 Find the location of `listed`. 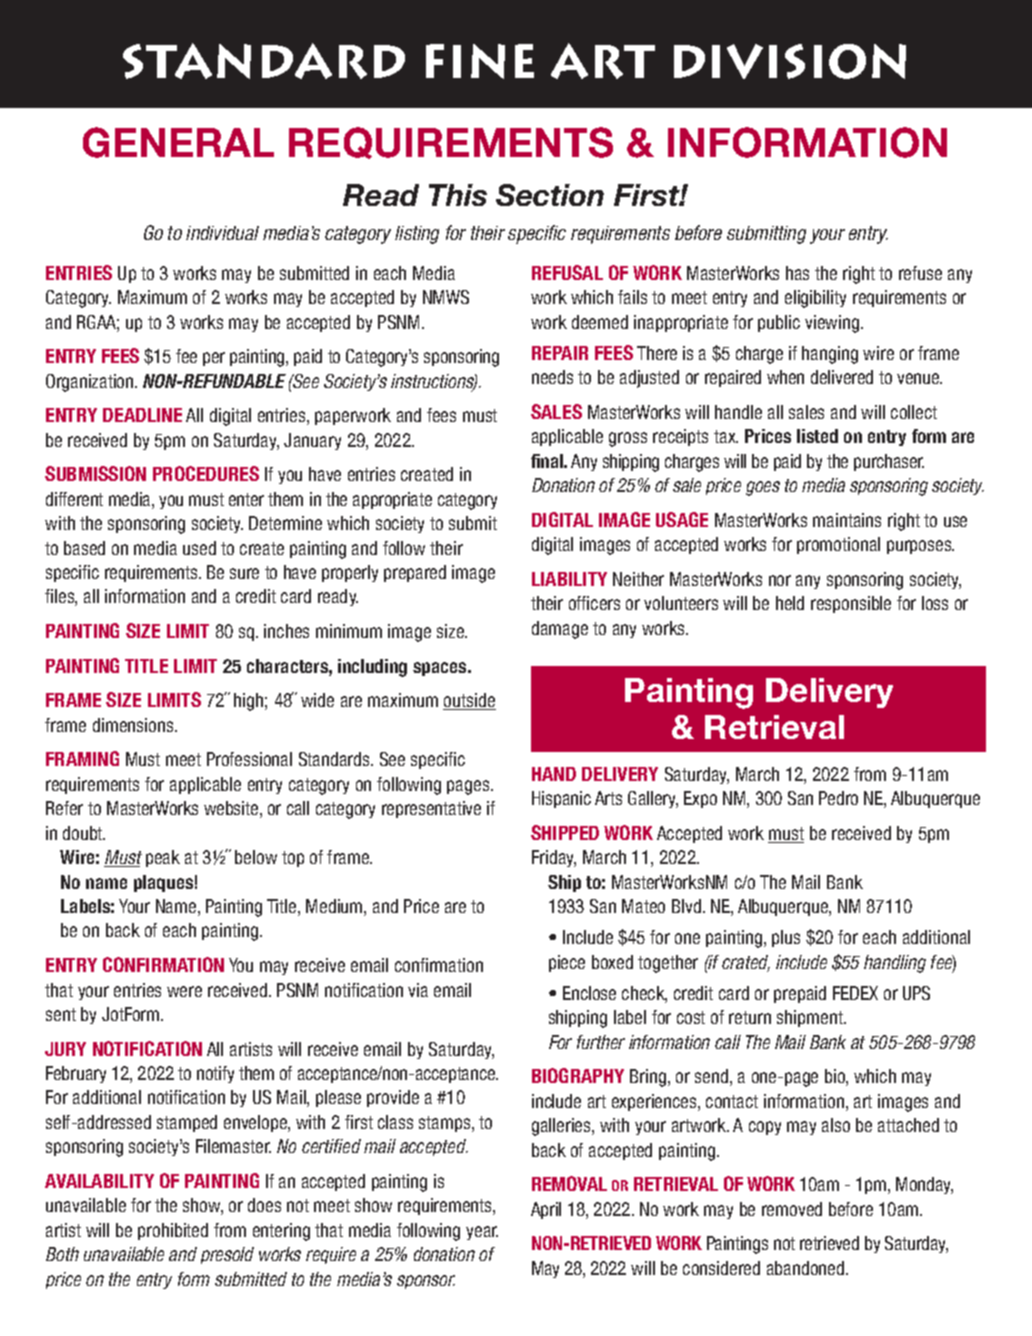

listed is located at coordinates (817, 436).
